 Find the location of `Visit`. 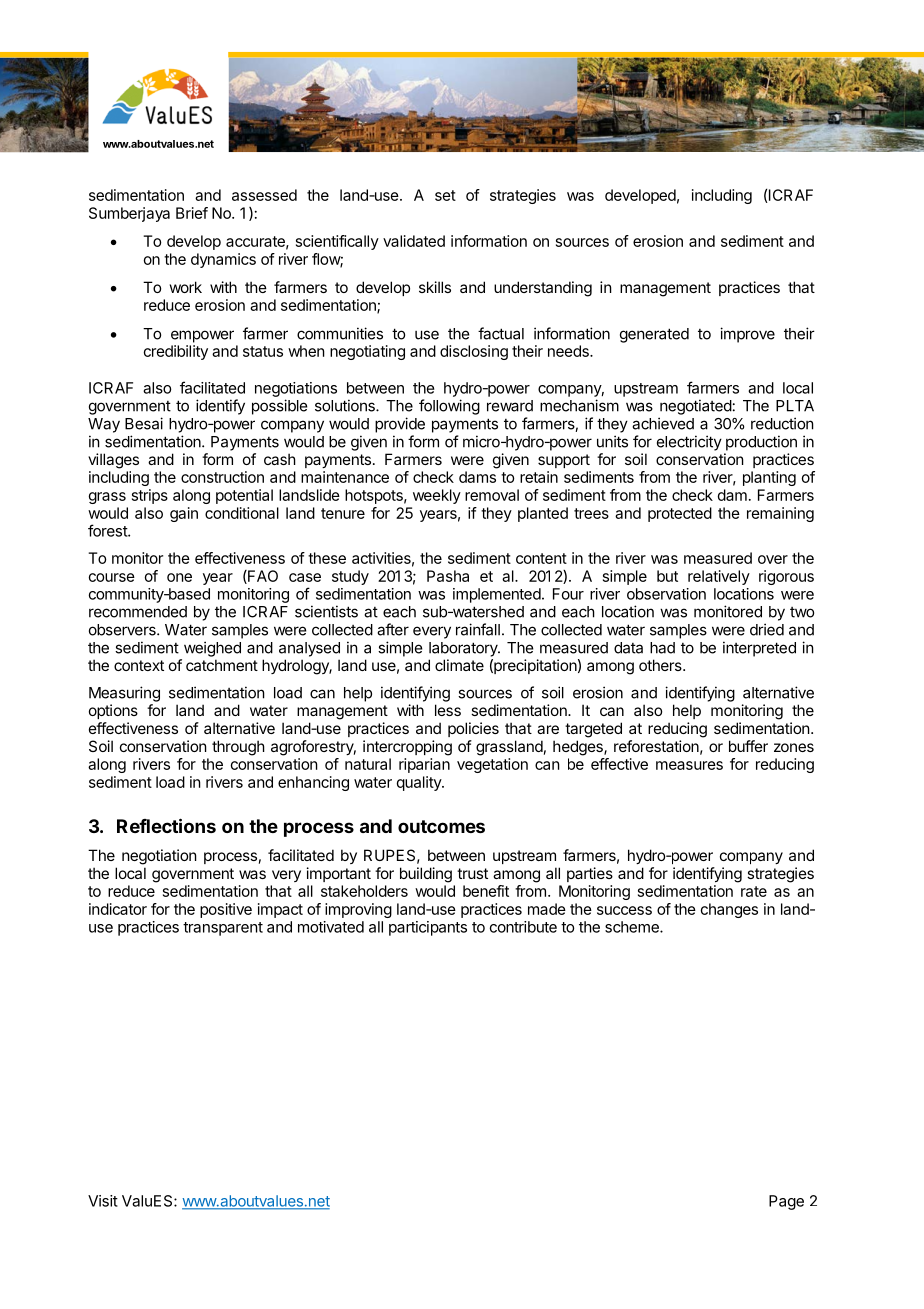

Visit is located at coordinates (103, 1201).
